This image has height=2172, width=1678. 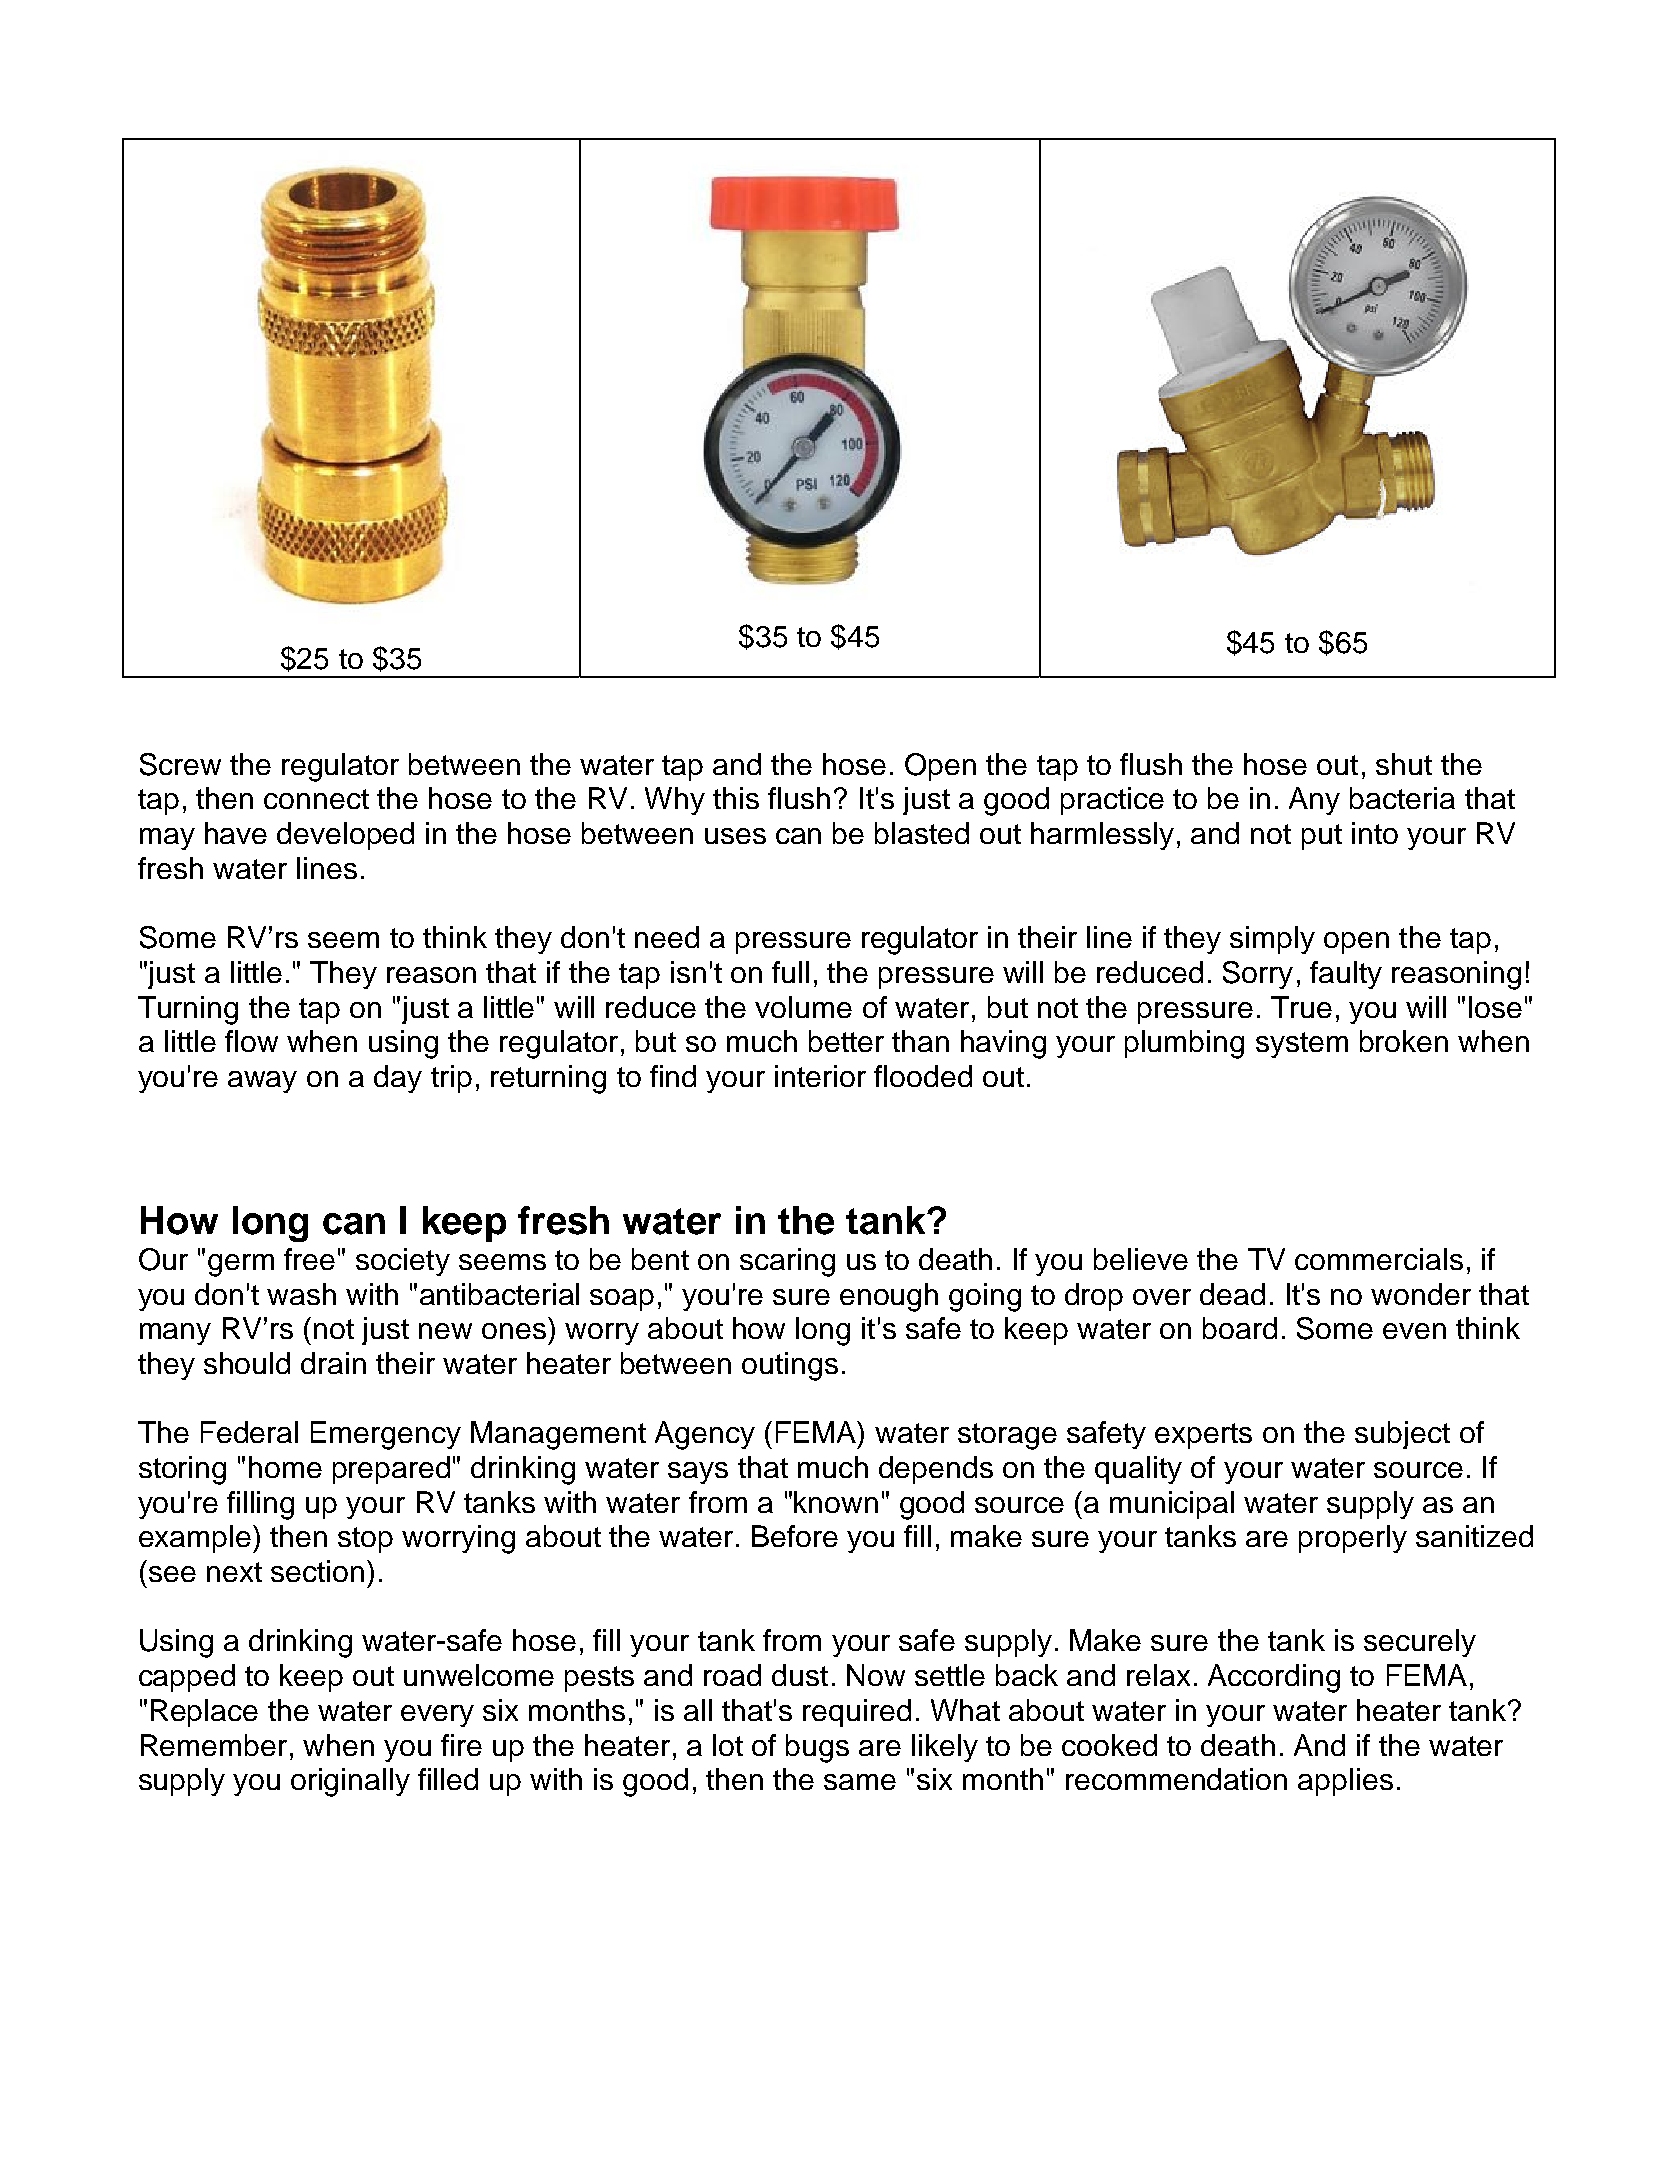 What do you see at coordinates (316, 799) in the image?
I see `connect` at bounding box center [316, 799].
